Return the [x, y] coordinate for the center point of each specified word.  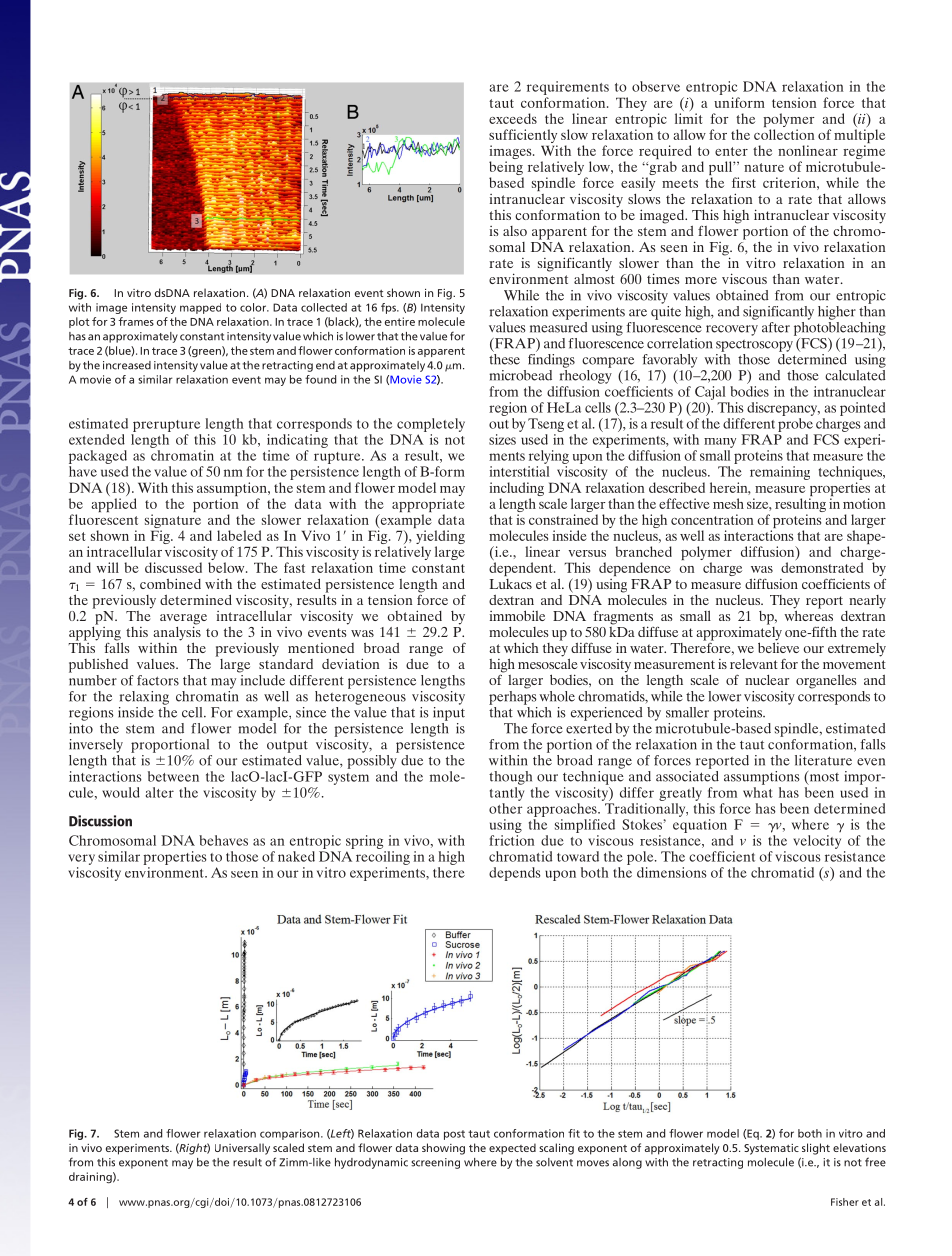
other [505, 808]
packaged [98, 457]
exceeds [513, 118]
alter [160, 792]
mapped [200, 308]
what [758, 792]
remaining [780, 473]
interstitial [519, 471]
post [454, 1135]
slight [816, 1149]
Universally [242, 1149]
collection [784, 134]
